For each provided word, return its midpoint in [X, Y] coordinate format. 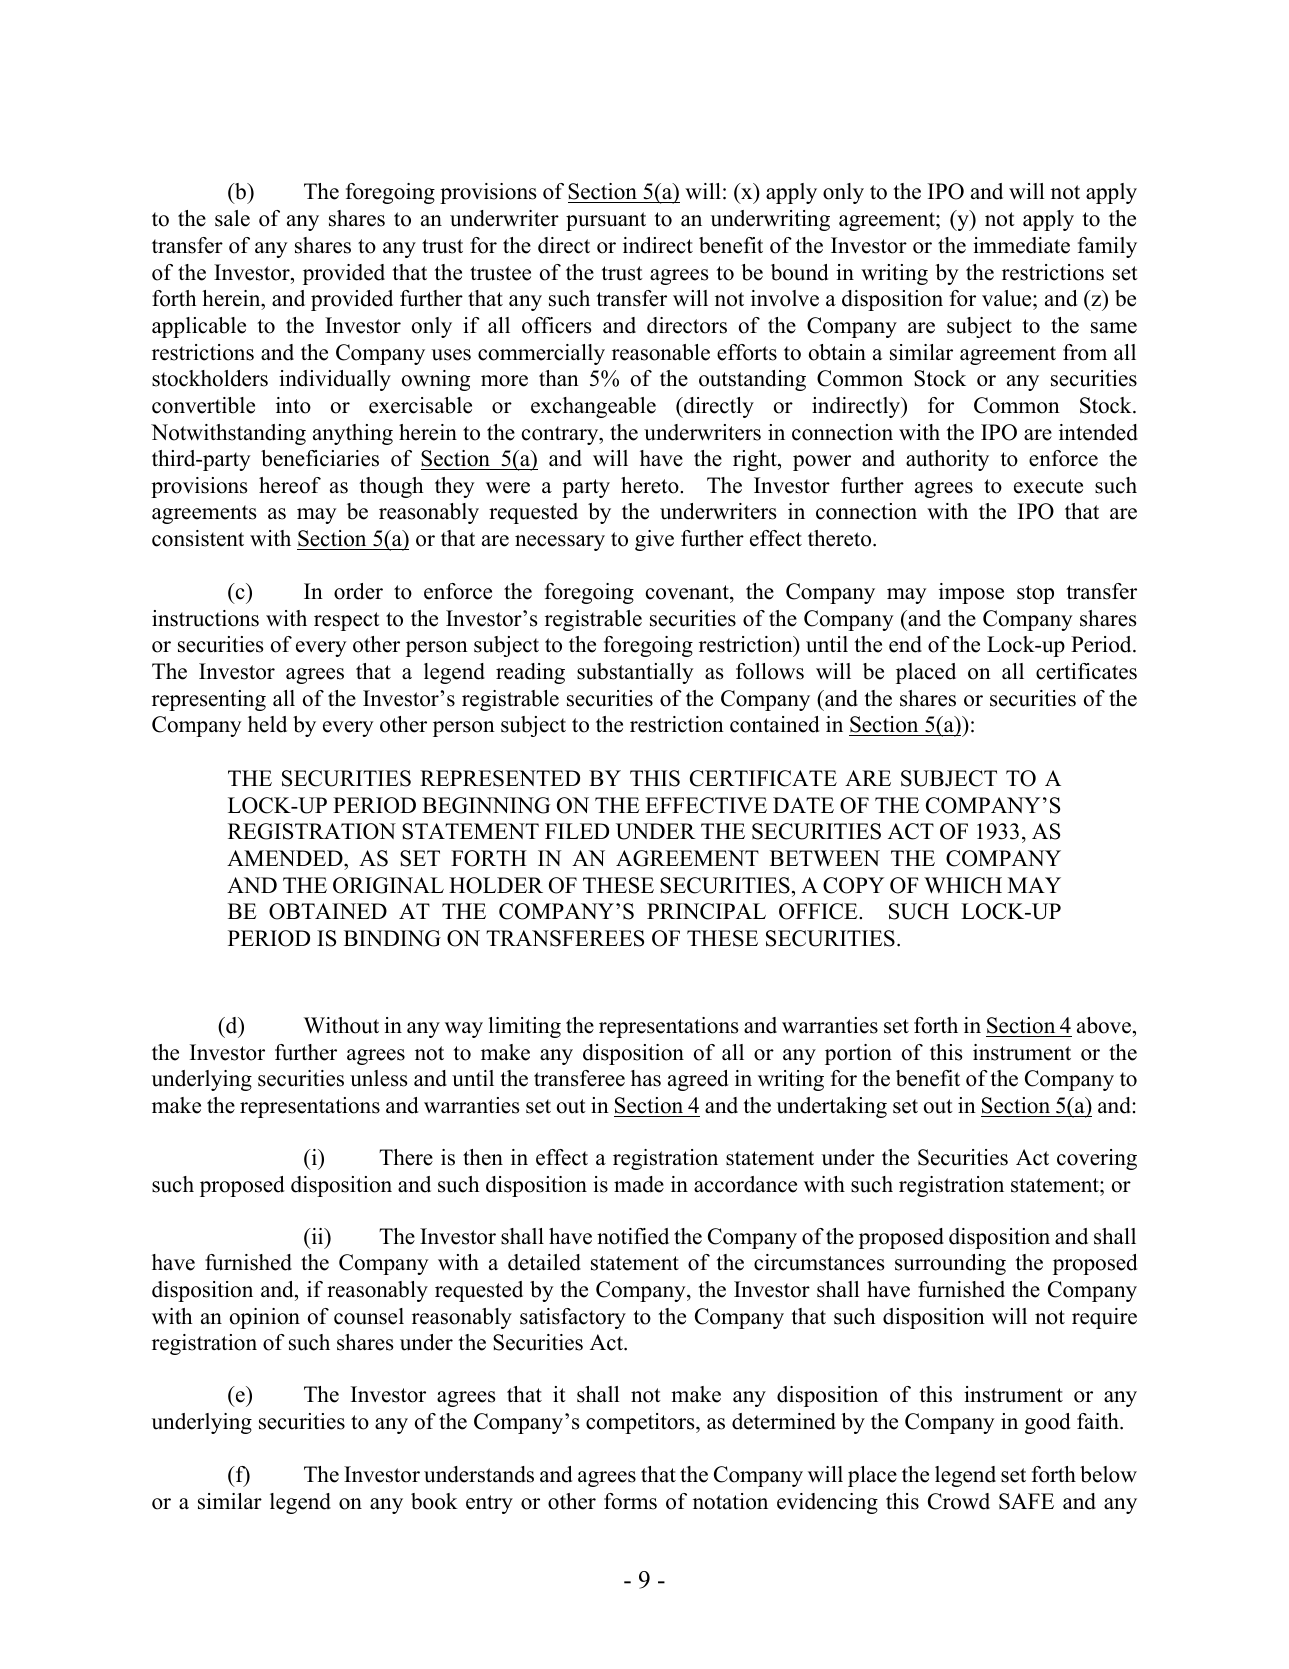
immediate [1021, 245]
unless [379, 1078]
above [1104, 1025]
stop [1035, 594]
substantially [635, 673]
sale [232, 218]
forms [630, 1501]
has [646, 1078]
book [434, 1501]
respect [347, 621]
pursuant [606, 221]
